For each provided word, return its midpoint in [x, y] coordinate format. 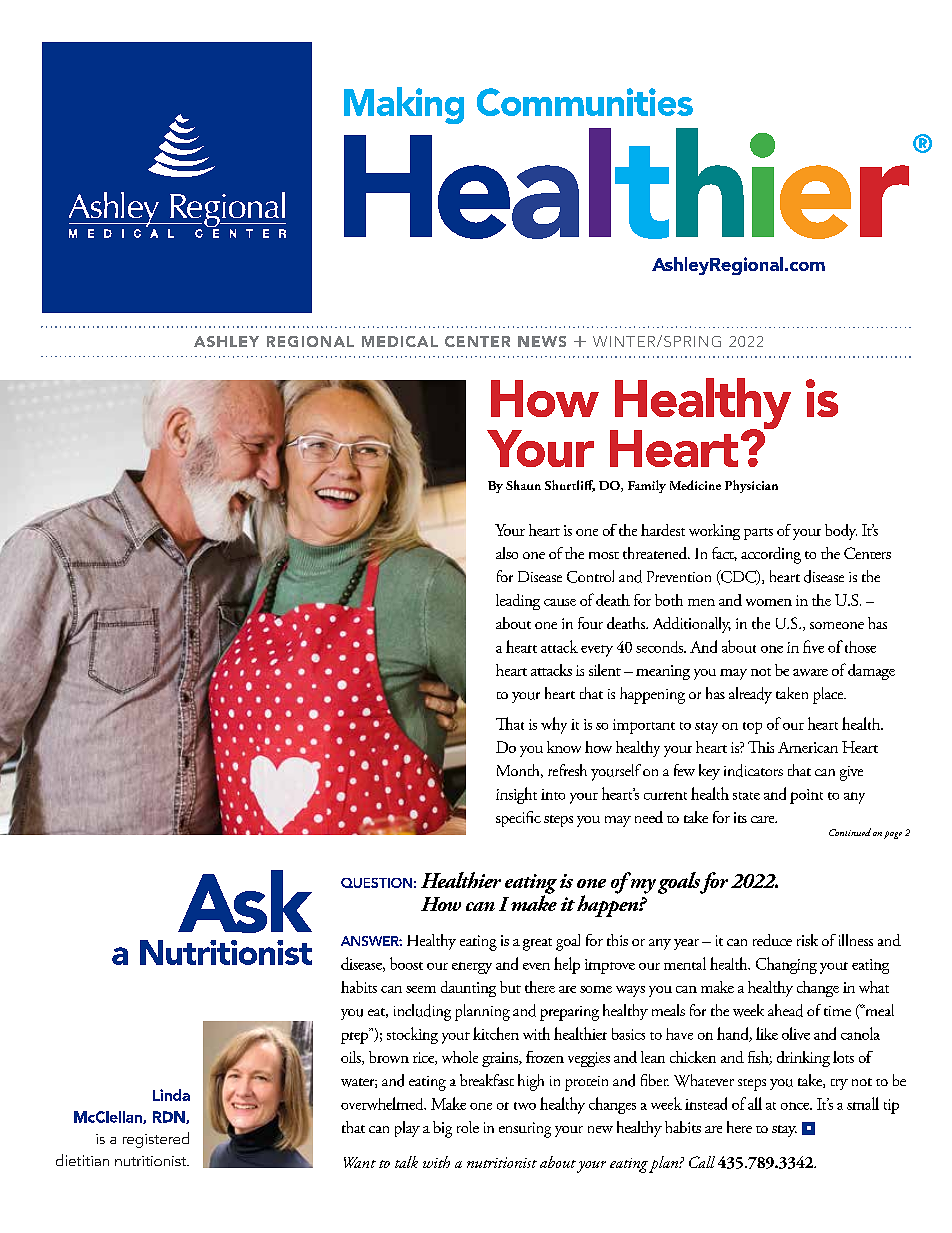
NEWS [542, 341]
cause [560, 602]
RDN [170, 1117]
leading [518, 602]
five [813, 646]
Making [404, 105]
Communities [585, 102]
